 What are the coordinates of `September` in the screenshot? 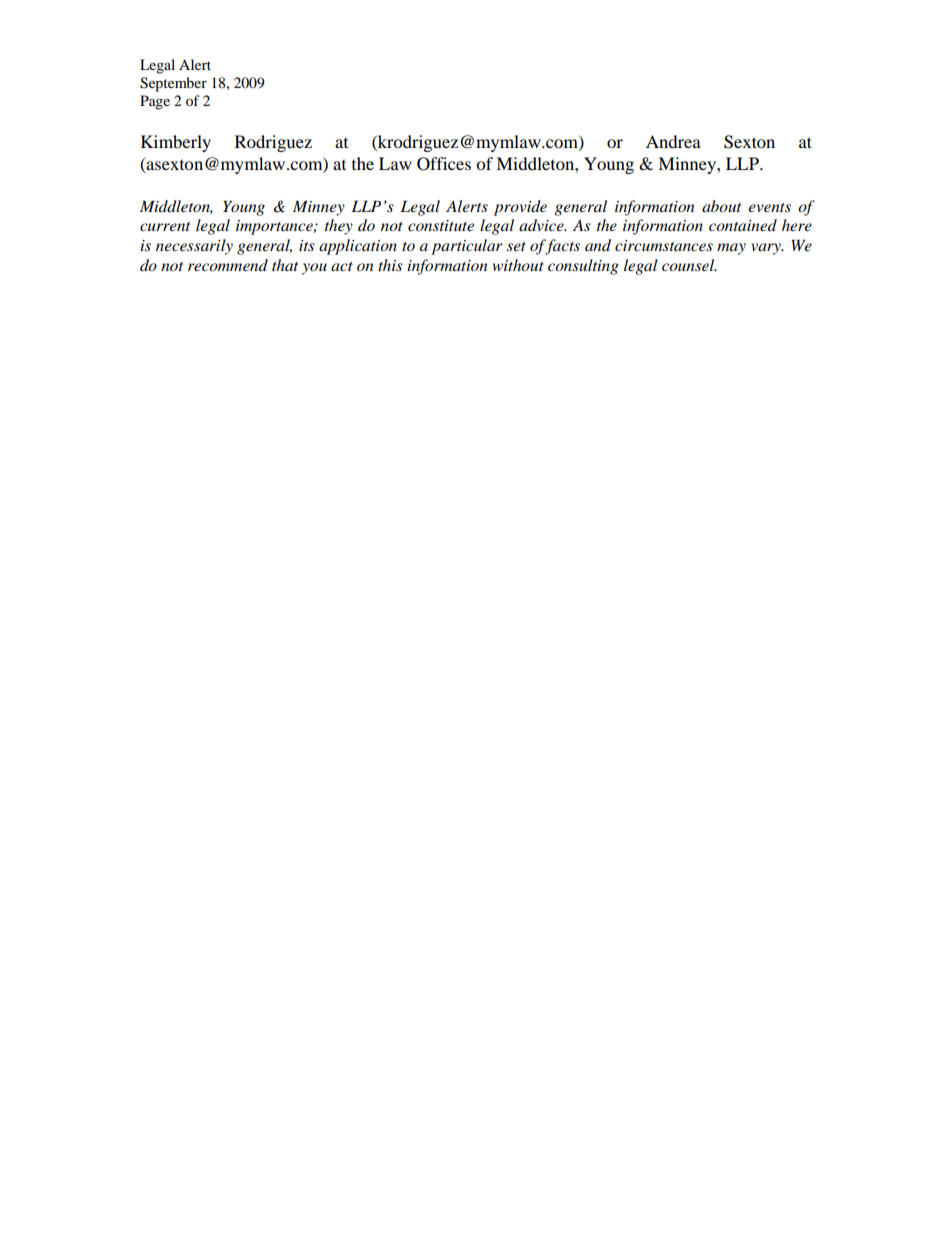 It's located at (173, 84).
